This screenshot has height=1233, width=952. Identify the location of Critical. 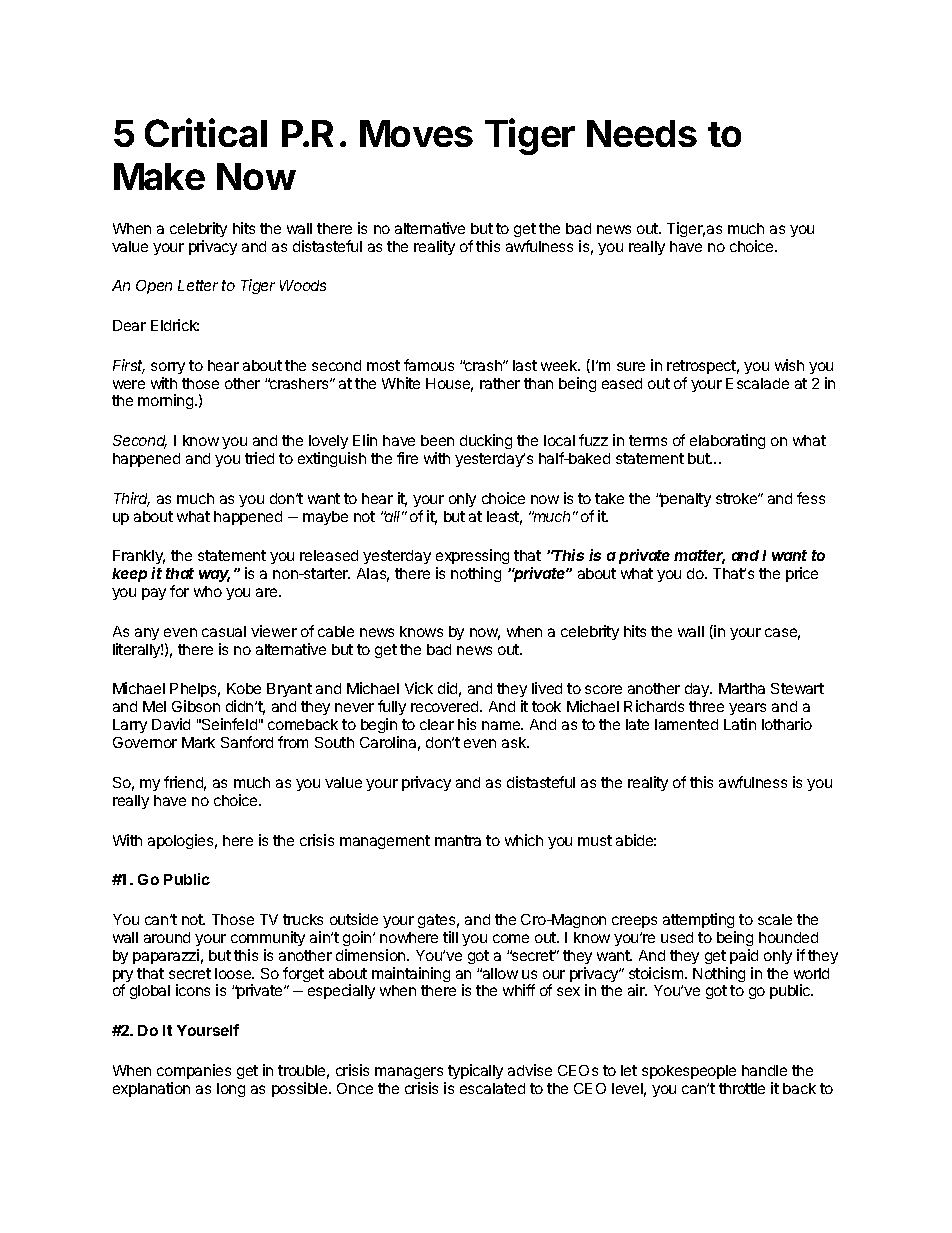
(206, 132).
